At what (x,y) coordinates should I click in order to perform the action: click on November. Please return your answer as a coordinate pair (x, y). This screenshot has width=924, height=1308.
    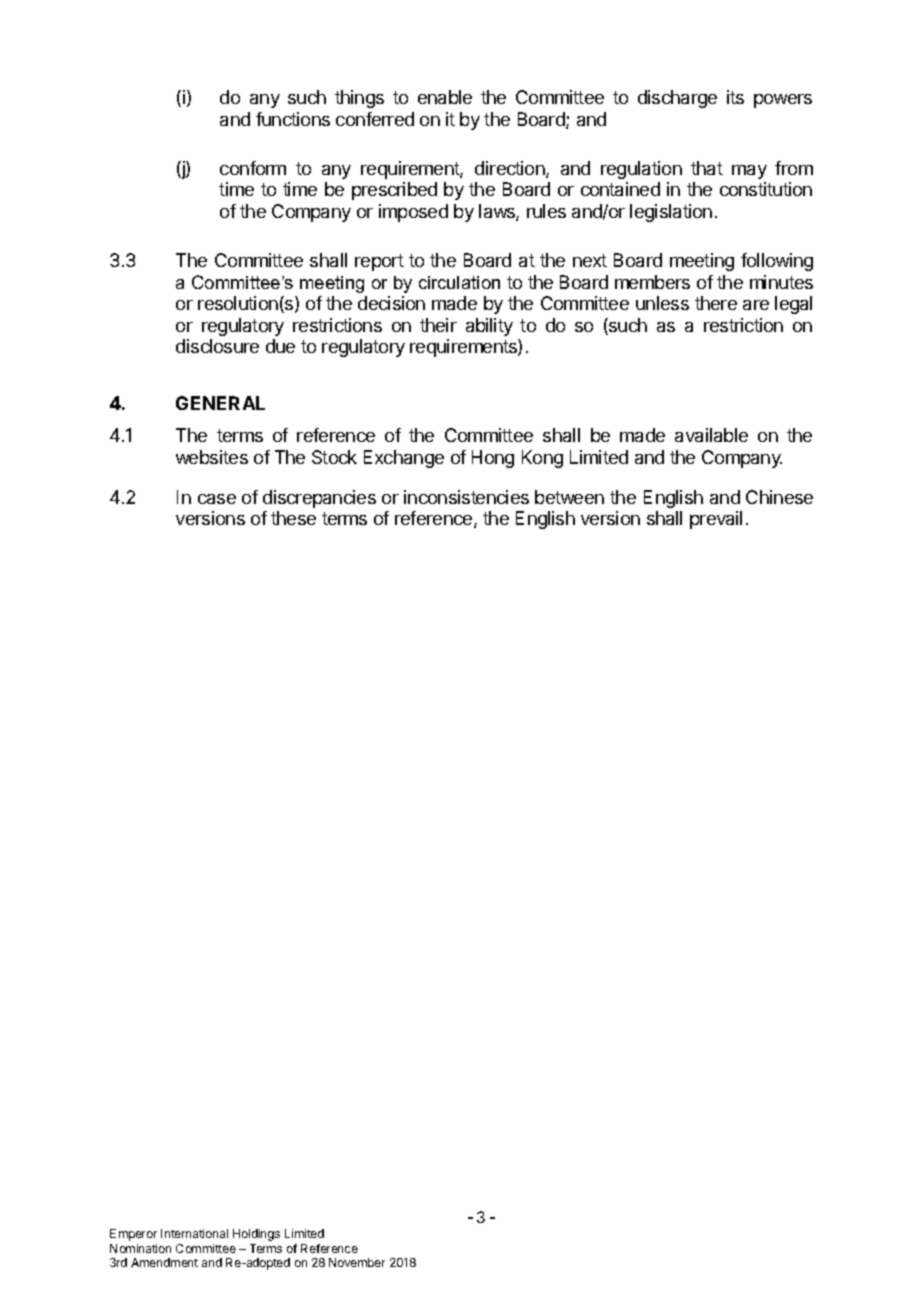
    Looking at the image, I should click on (357, 1262).
